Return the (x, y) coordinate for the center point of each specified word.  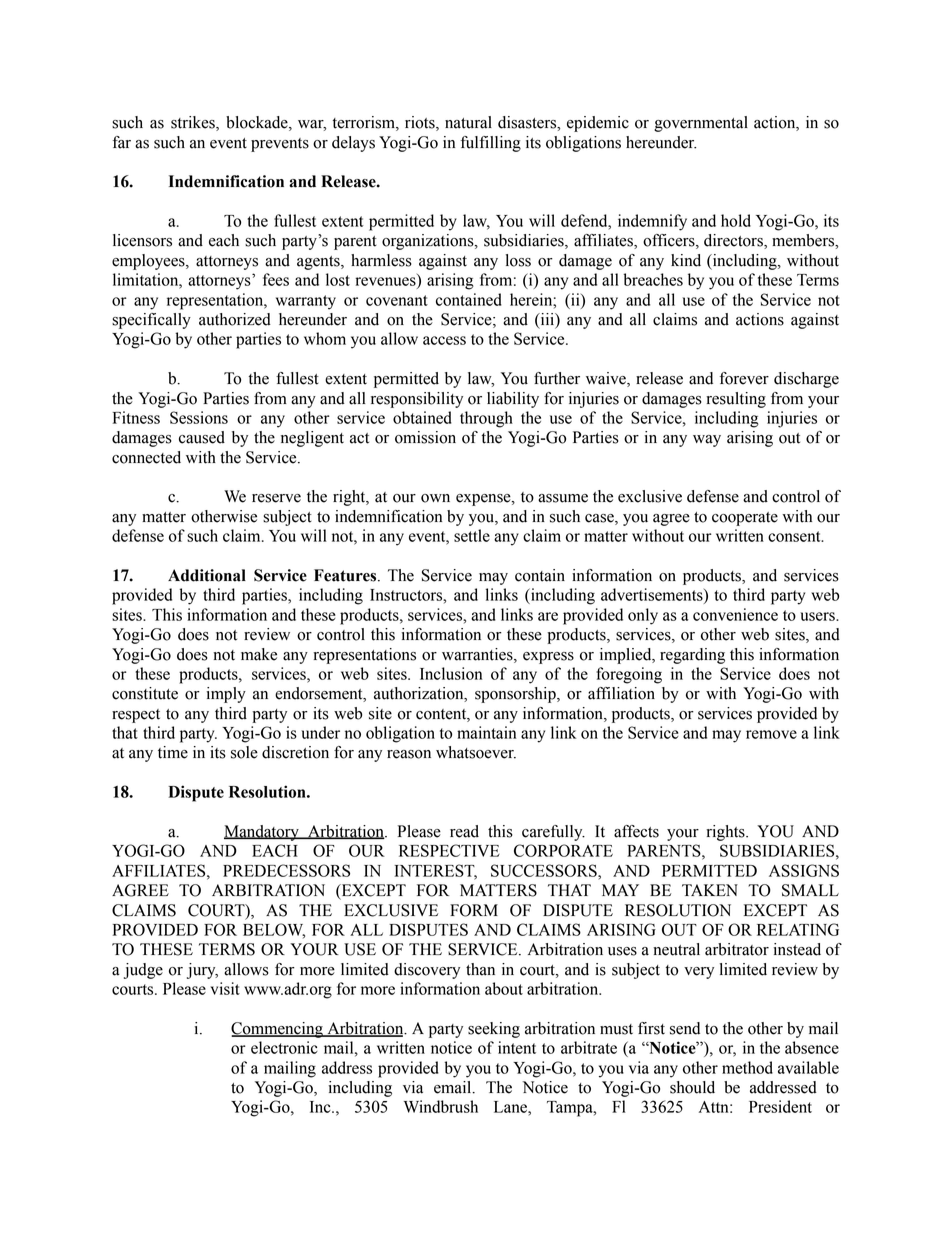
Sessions (199, 417)
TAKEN (710, 890)
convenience (735, 614)
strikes (194, 123)
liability (513, 400)
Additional (207, 575)
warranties (478, 654)
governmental (701, 124)
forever (744, 378)
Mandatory (262, 833)
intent (517, 1047)
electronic (284, 1047)
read (464, 831)
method (747, 1067)
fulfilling (491, 144)
